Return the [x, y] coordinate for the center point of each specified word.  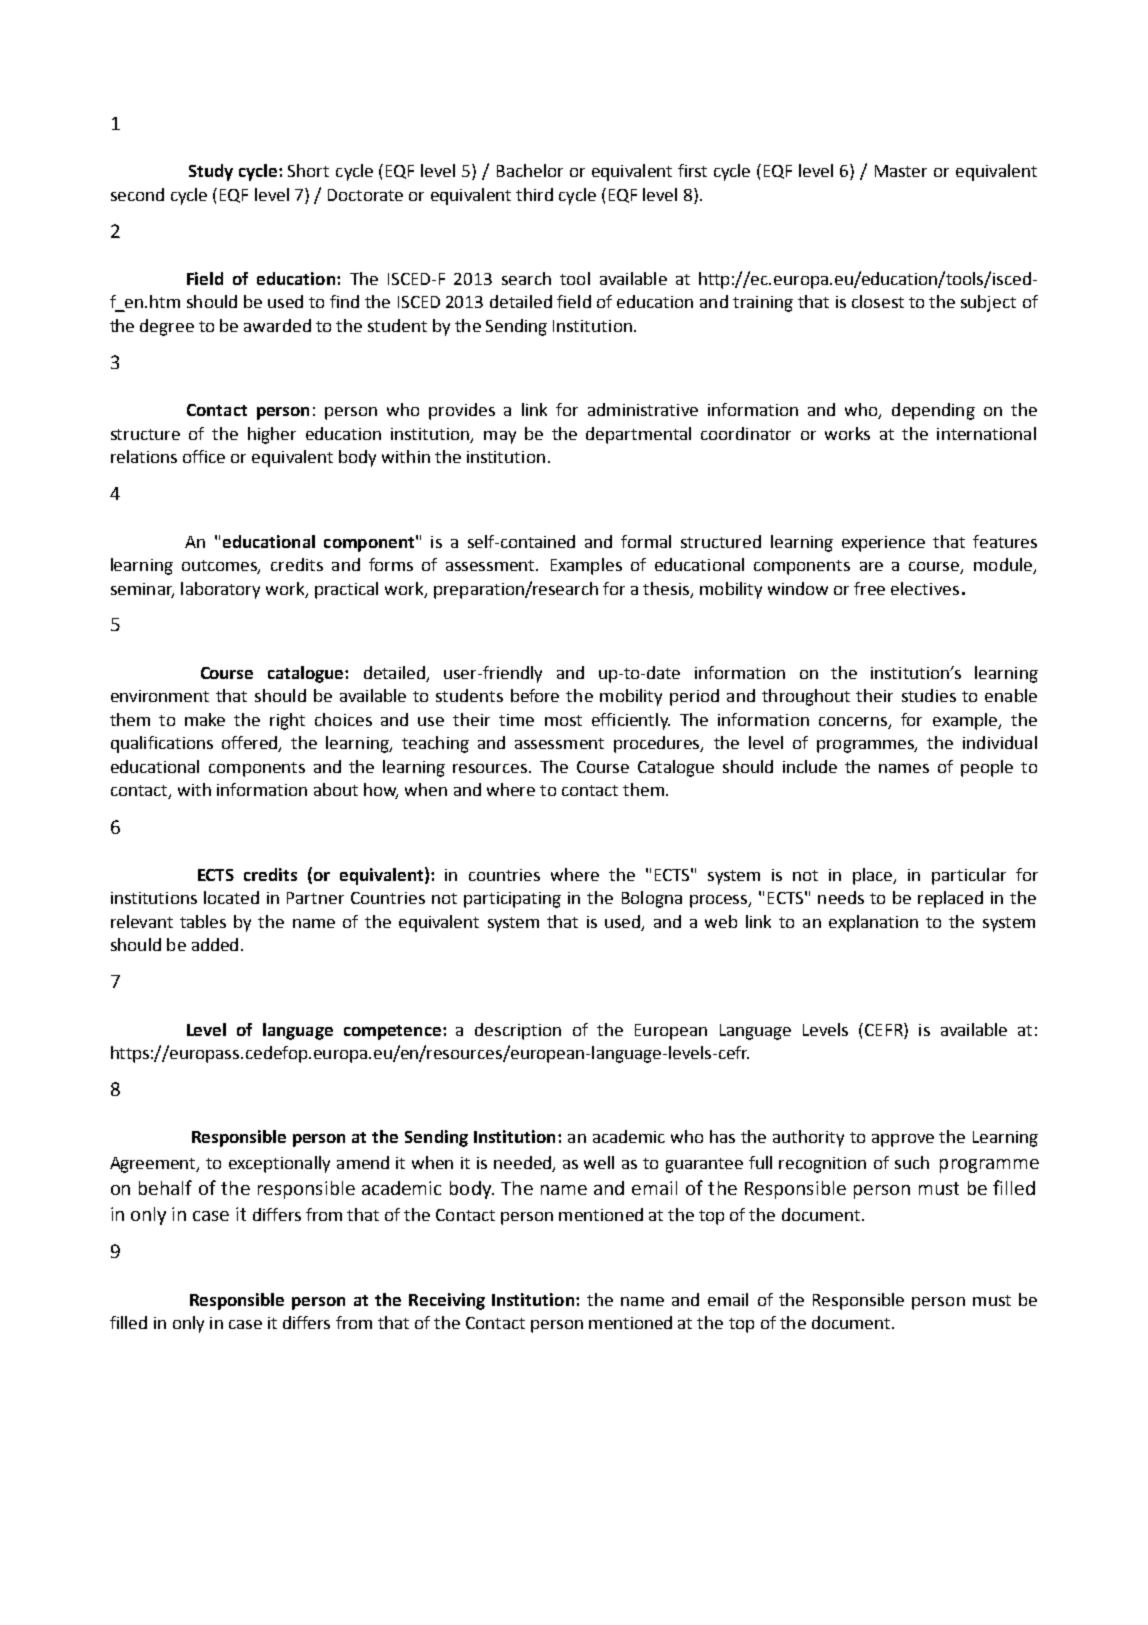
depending [933, 411]
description [518, 1031]
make [205, 719]
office [204, 456]
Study [211, 172]
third [534, 194]
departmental [638, 435]
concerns [854, 722]
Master [901, 171]
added [215, 944]
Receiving [447, 1301]
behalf [165, 1187]
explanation [873, 923]
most [563, 720]
